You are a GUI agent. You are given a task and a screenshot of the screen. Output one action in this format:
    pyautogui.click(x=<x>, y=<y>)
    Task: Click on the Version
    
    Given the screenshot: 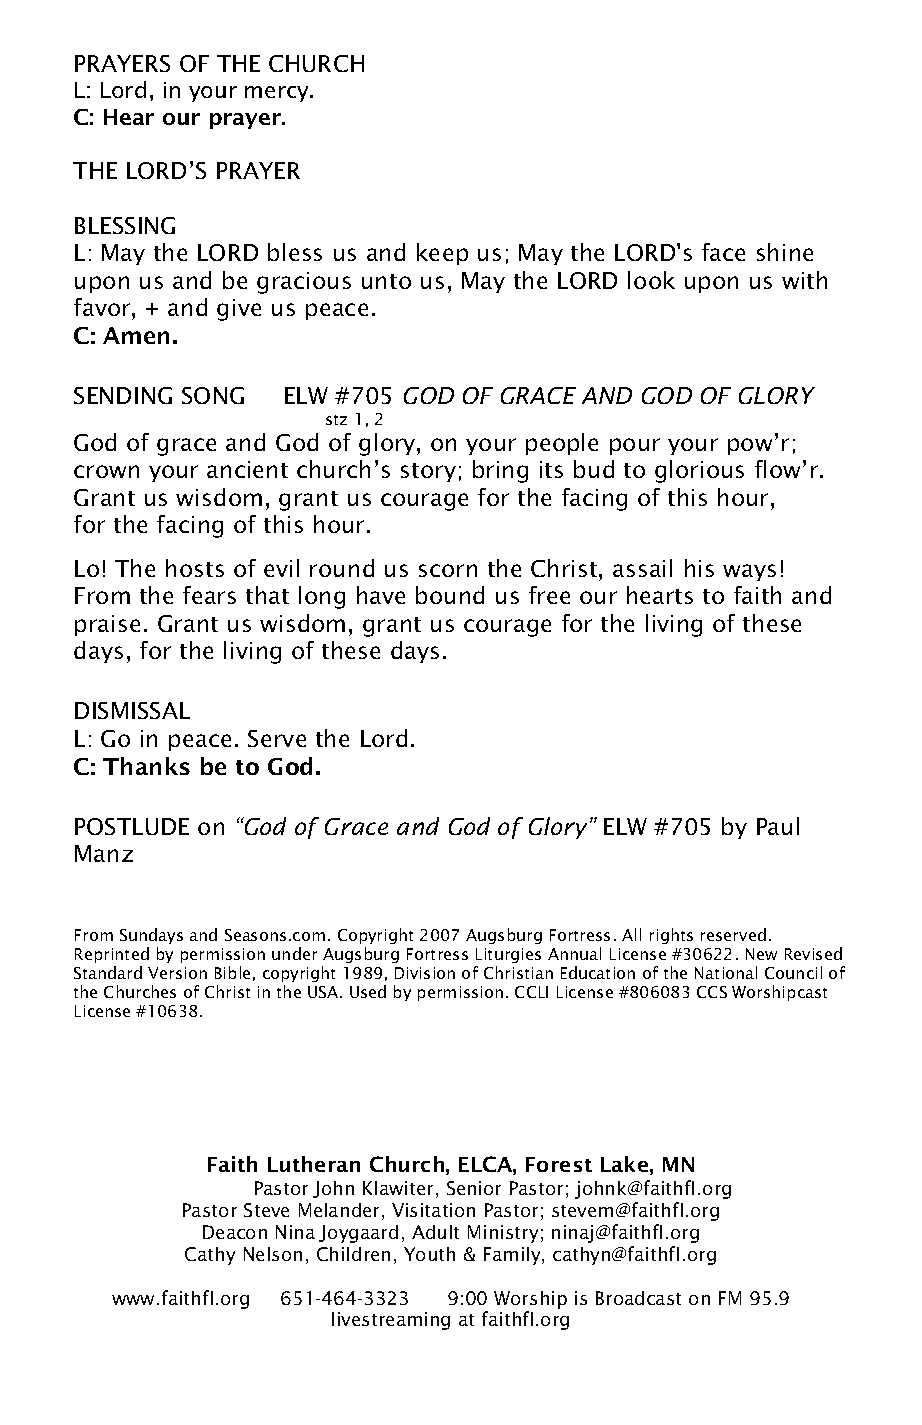 What is the action you would take?
    pyautogui.click(x=177, y=973)
